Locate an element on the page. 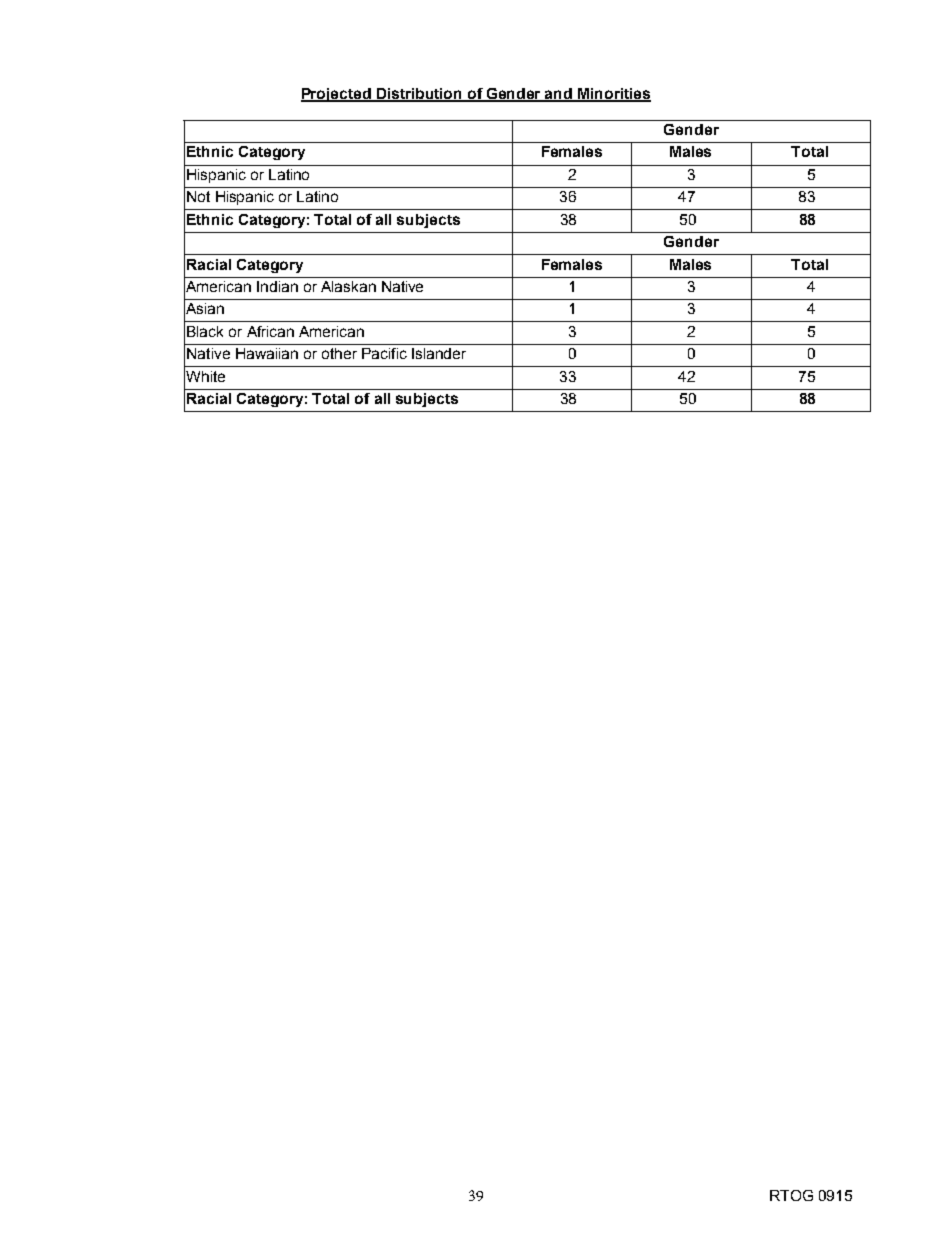 This image has width=952, height=1233. Alaskan is located at coordinates (348, 286).
